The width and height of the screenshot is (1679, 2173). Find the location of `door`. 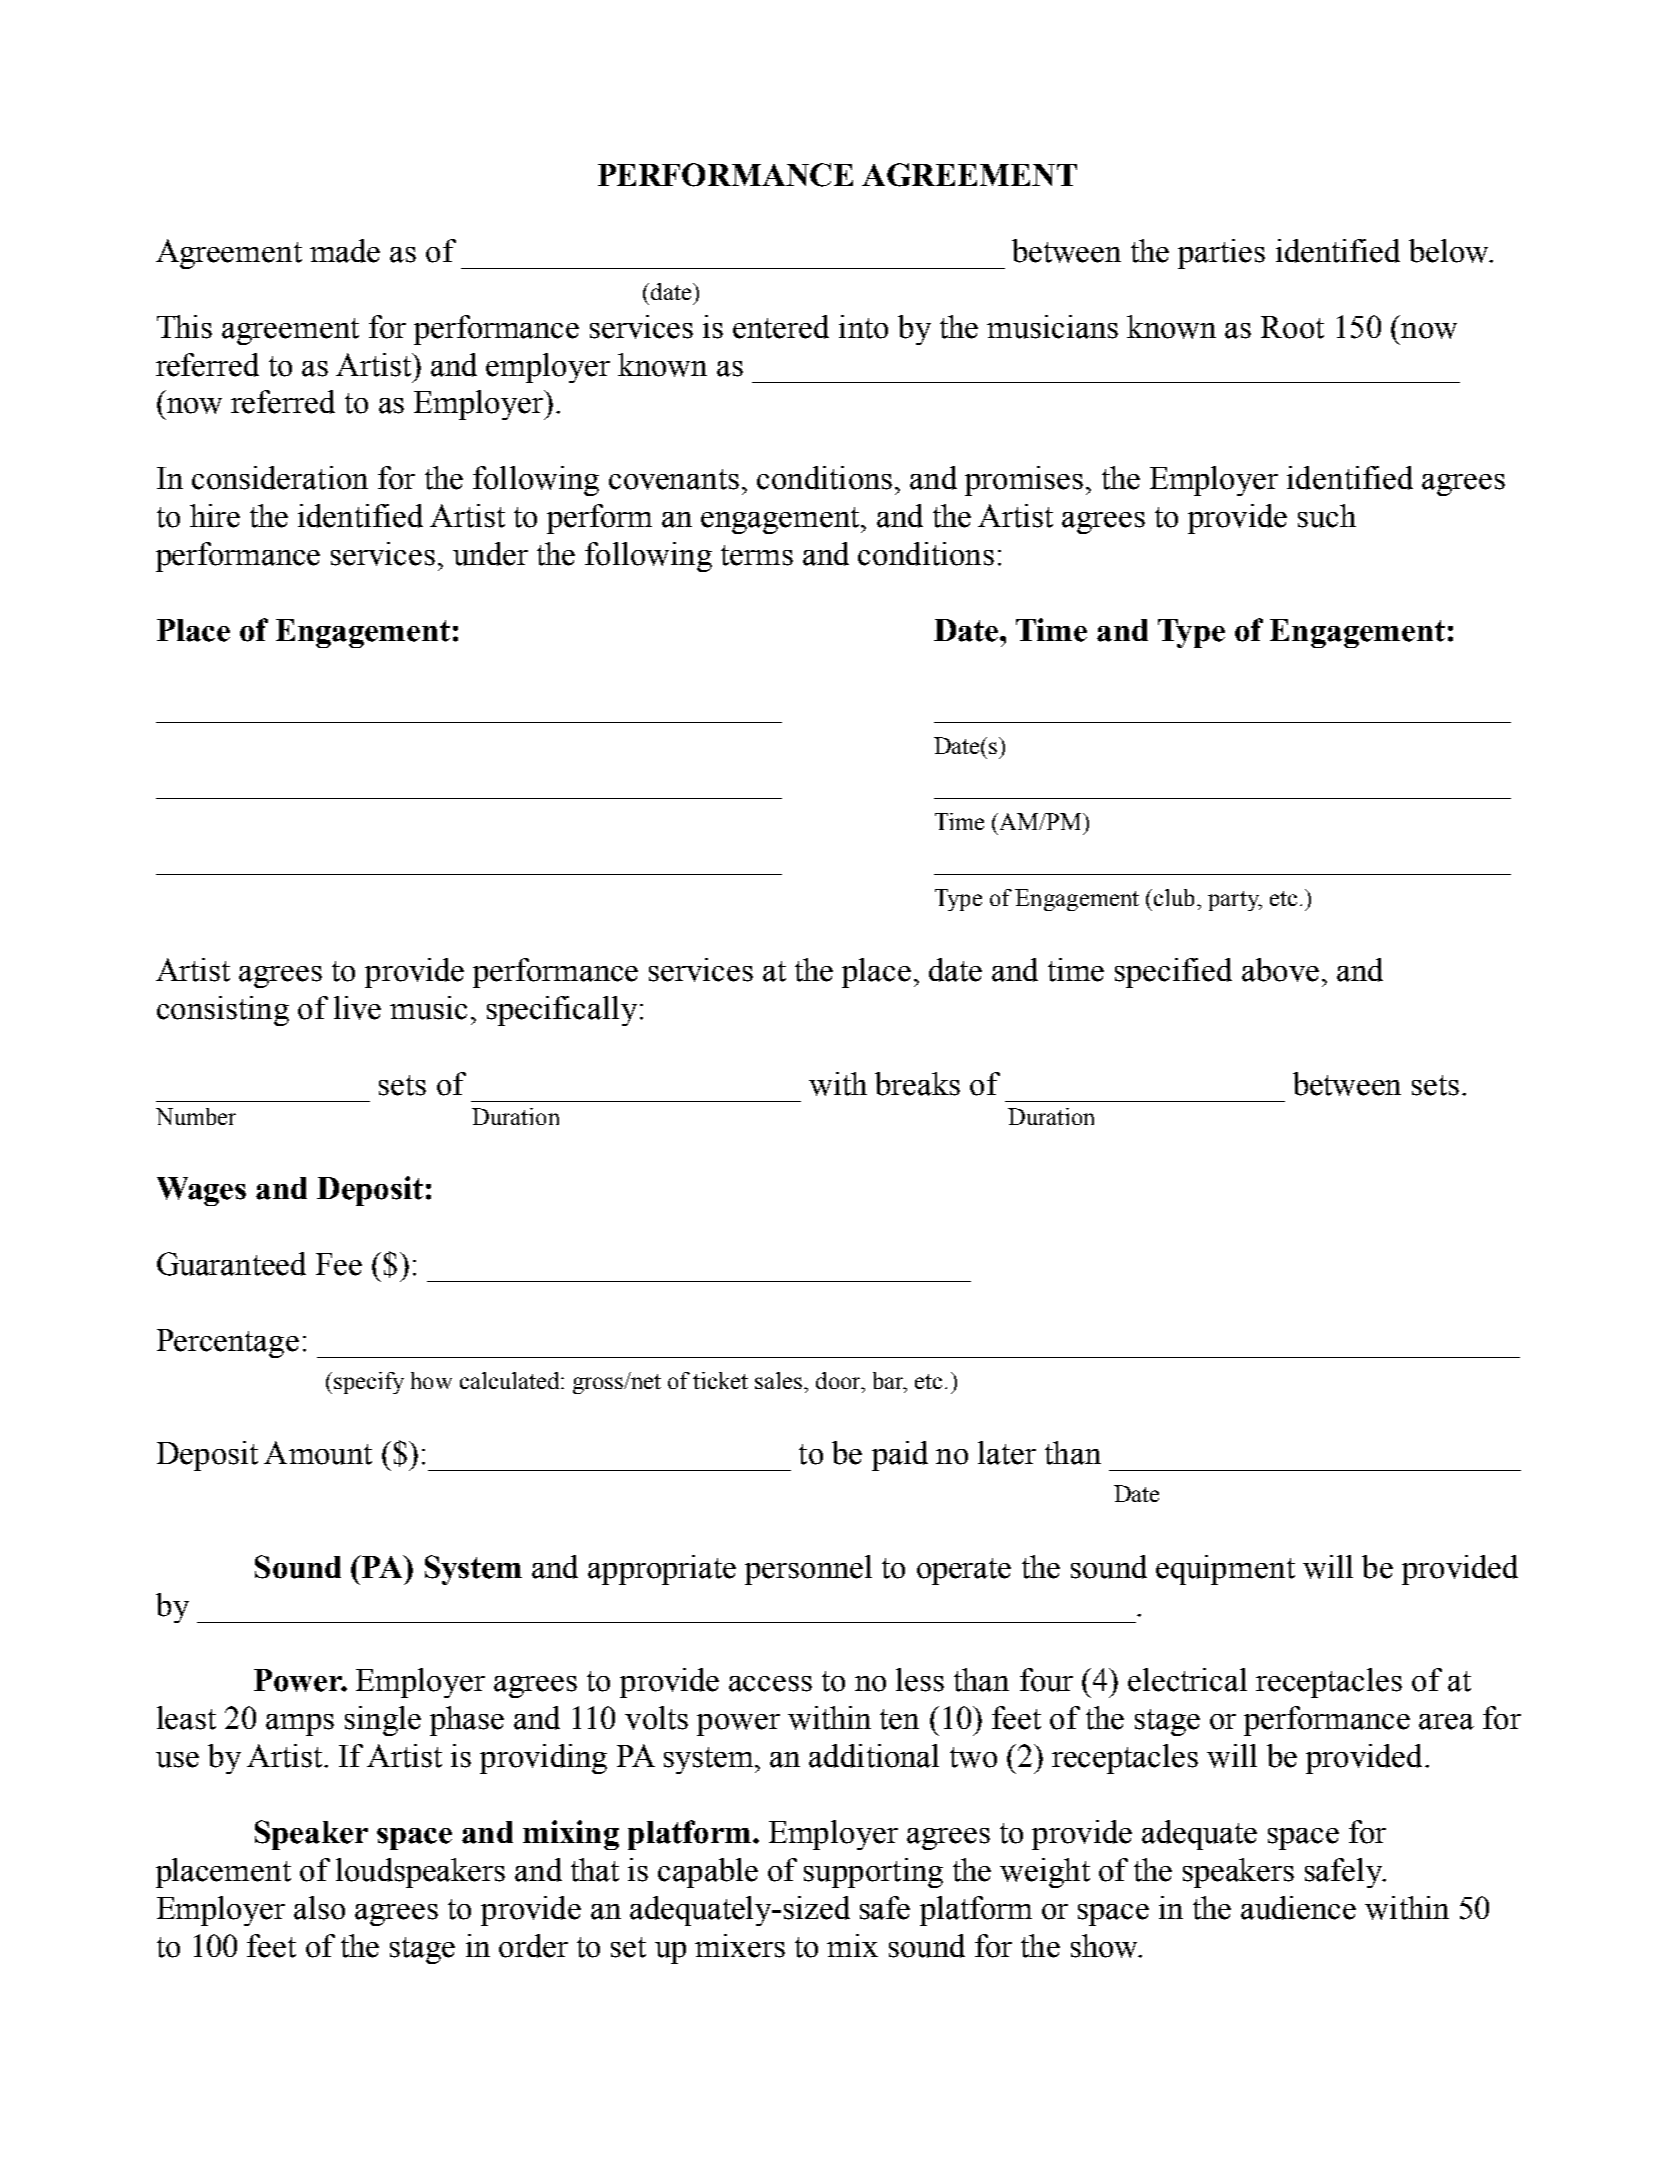

door is located at coordinates (839, 1380).
